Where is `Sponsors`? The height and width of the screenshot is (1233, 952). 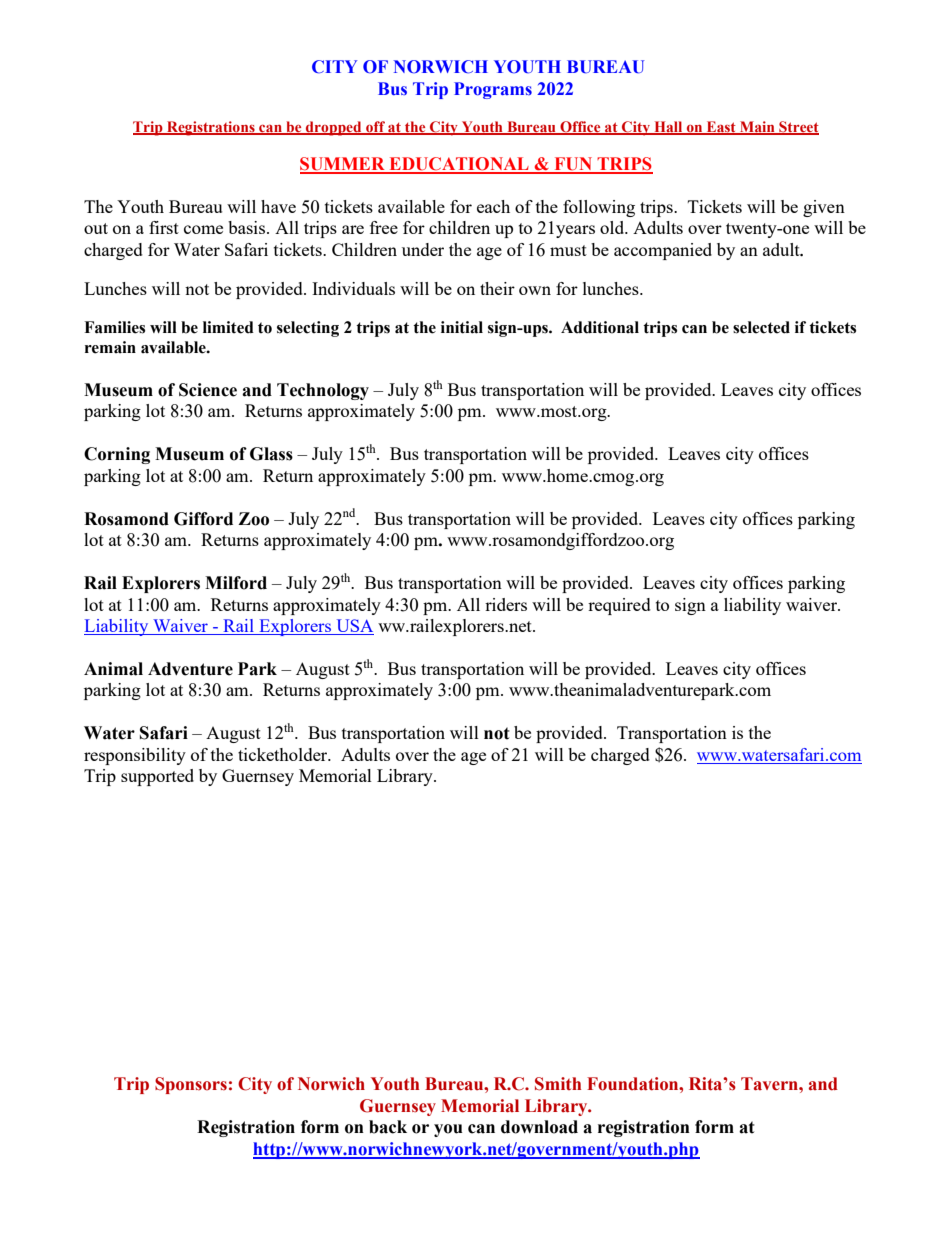
Sponsors is located at coordinates (191, 1085).
